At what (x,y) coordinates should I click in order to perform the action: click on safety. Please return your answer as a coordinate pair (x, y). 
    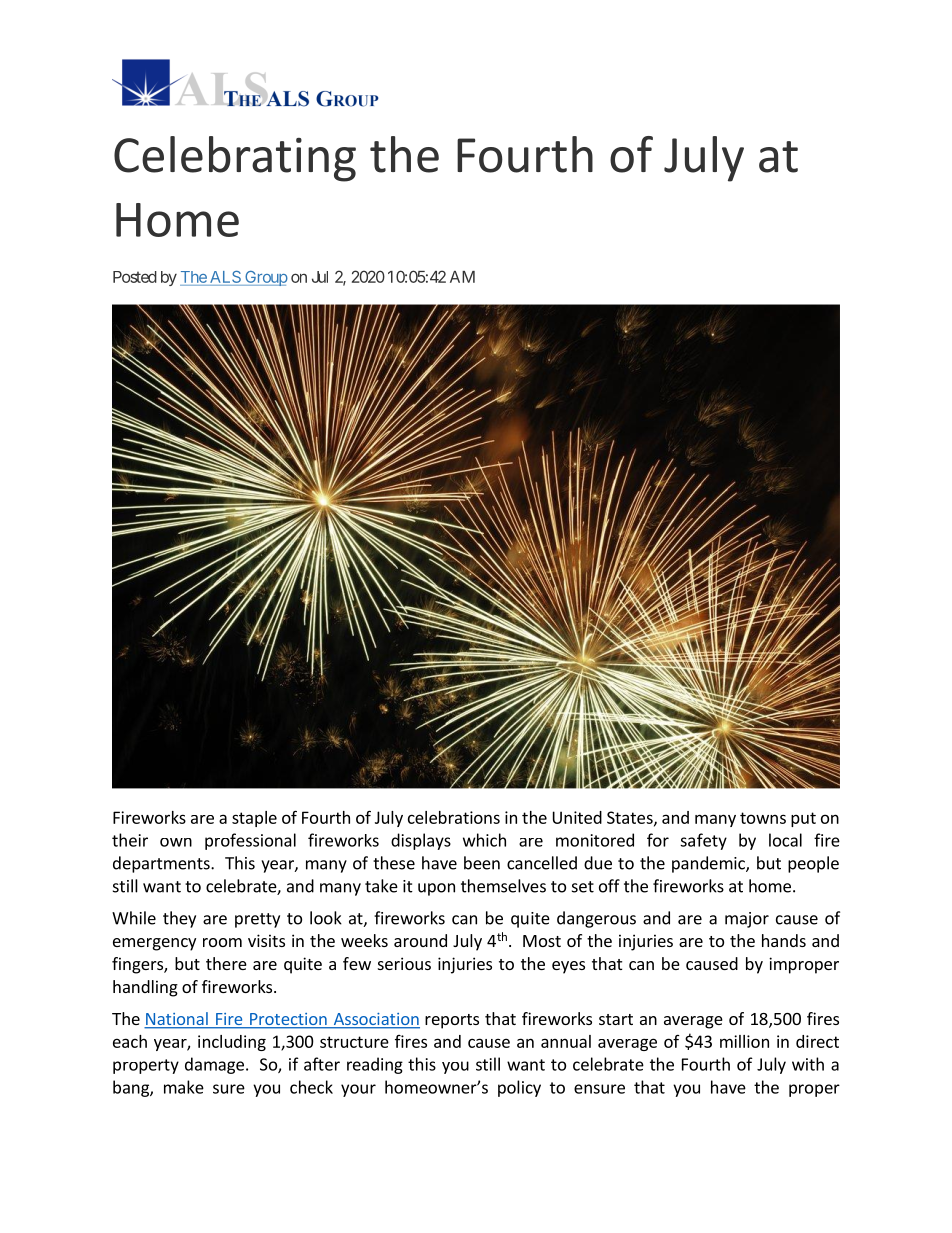
    Looking at the image, I should click on (703, 841).
